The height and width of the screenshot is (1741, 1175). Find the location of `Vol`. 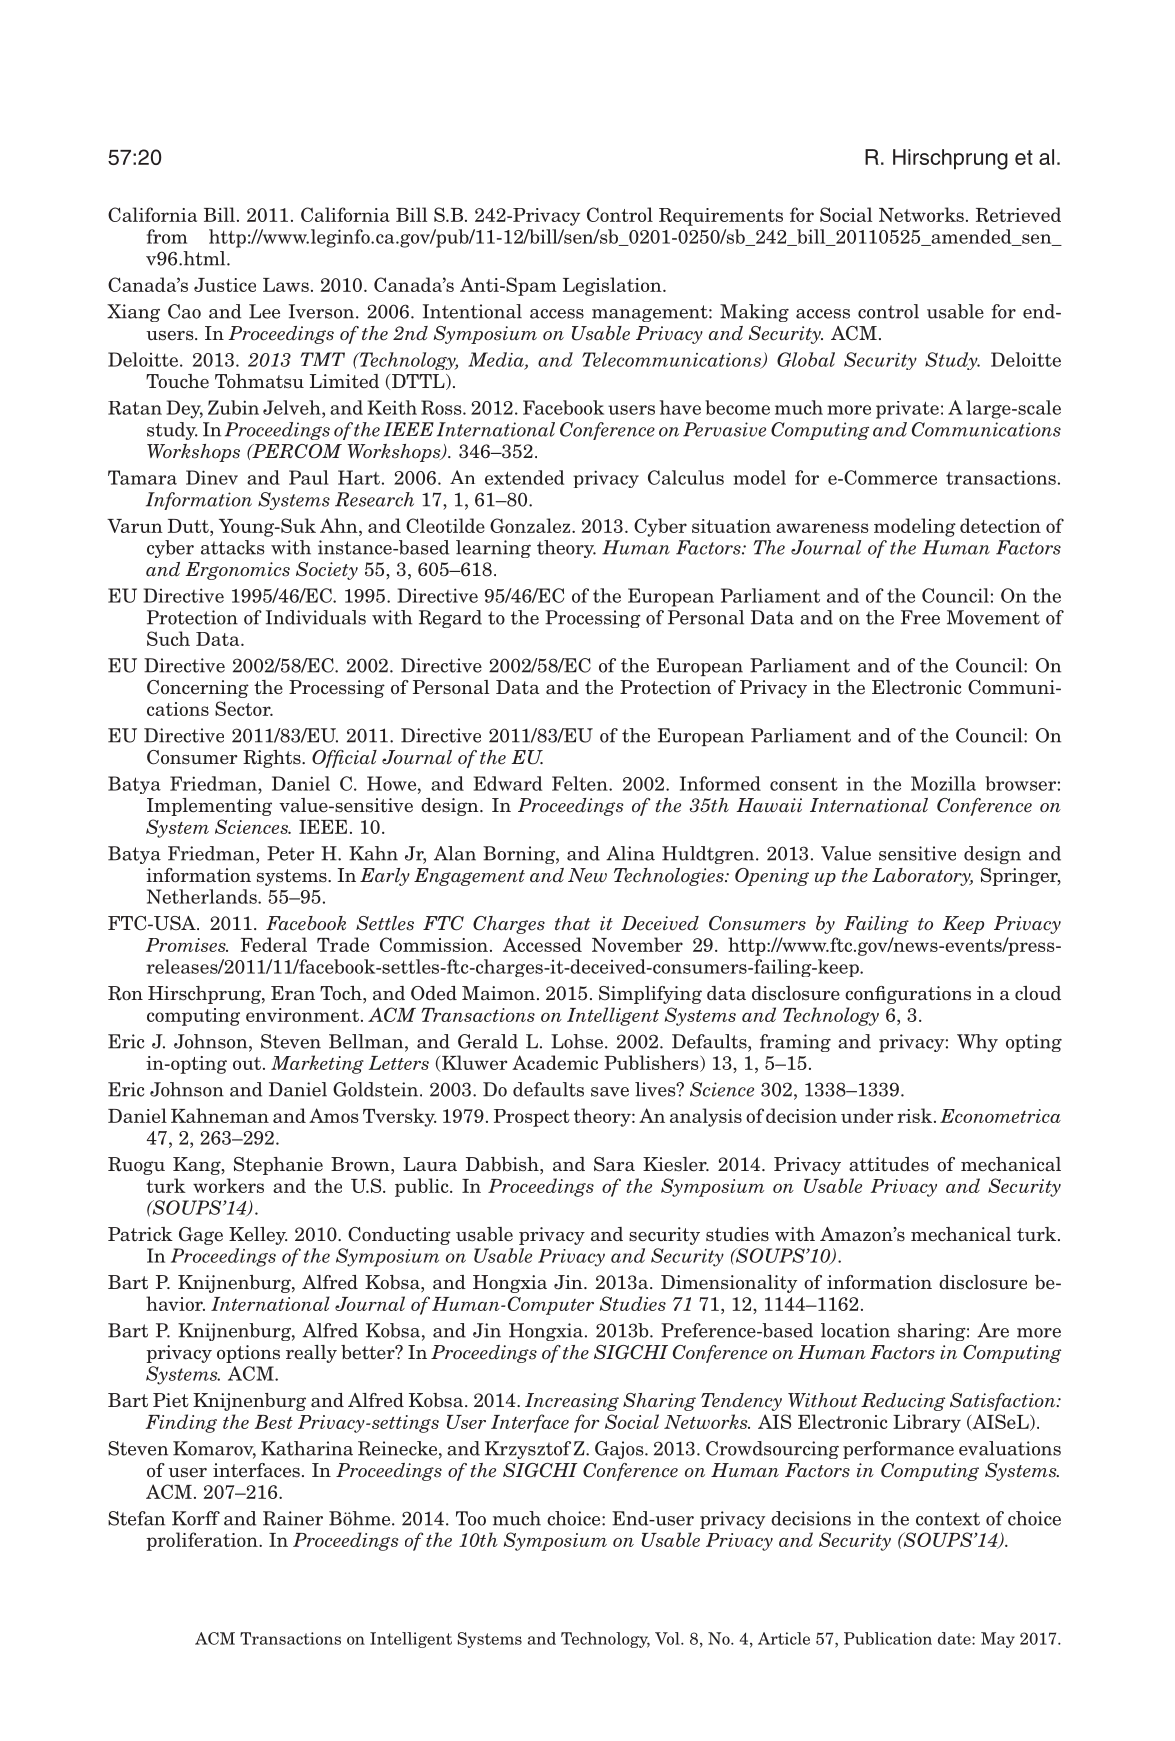

Vol is located at coordinates (668, 1638).
